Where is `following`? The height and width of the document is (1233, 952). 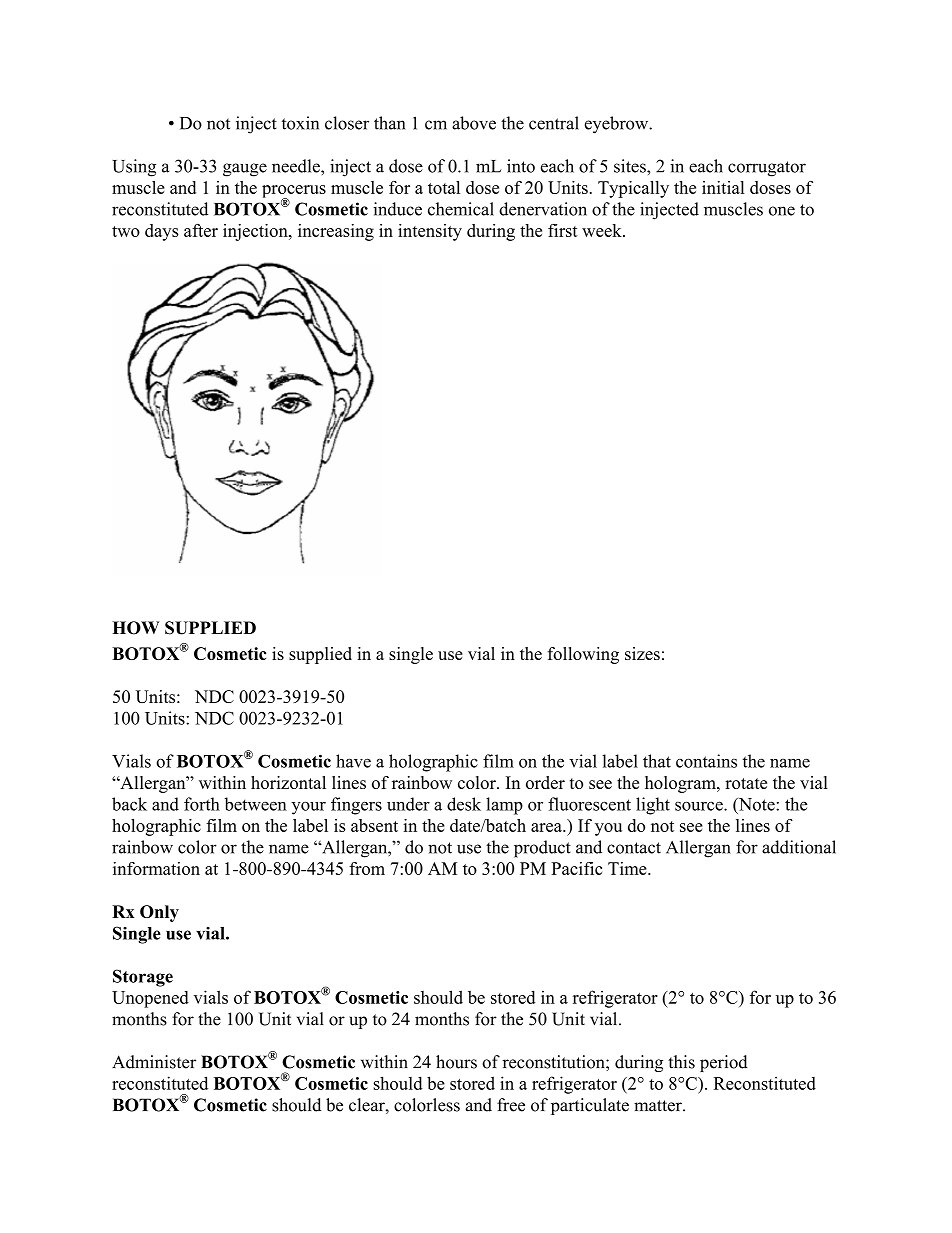
following is located at coordinates (583, 655).
